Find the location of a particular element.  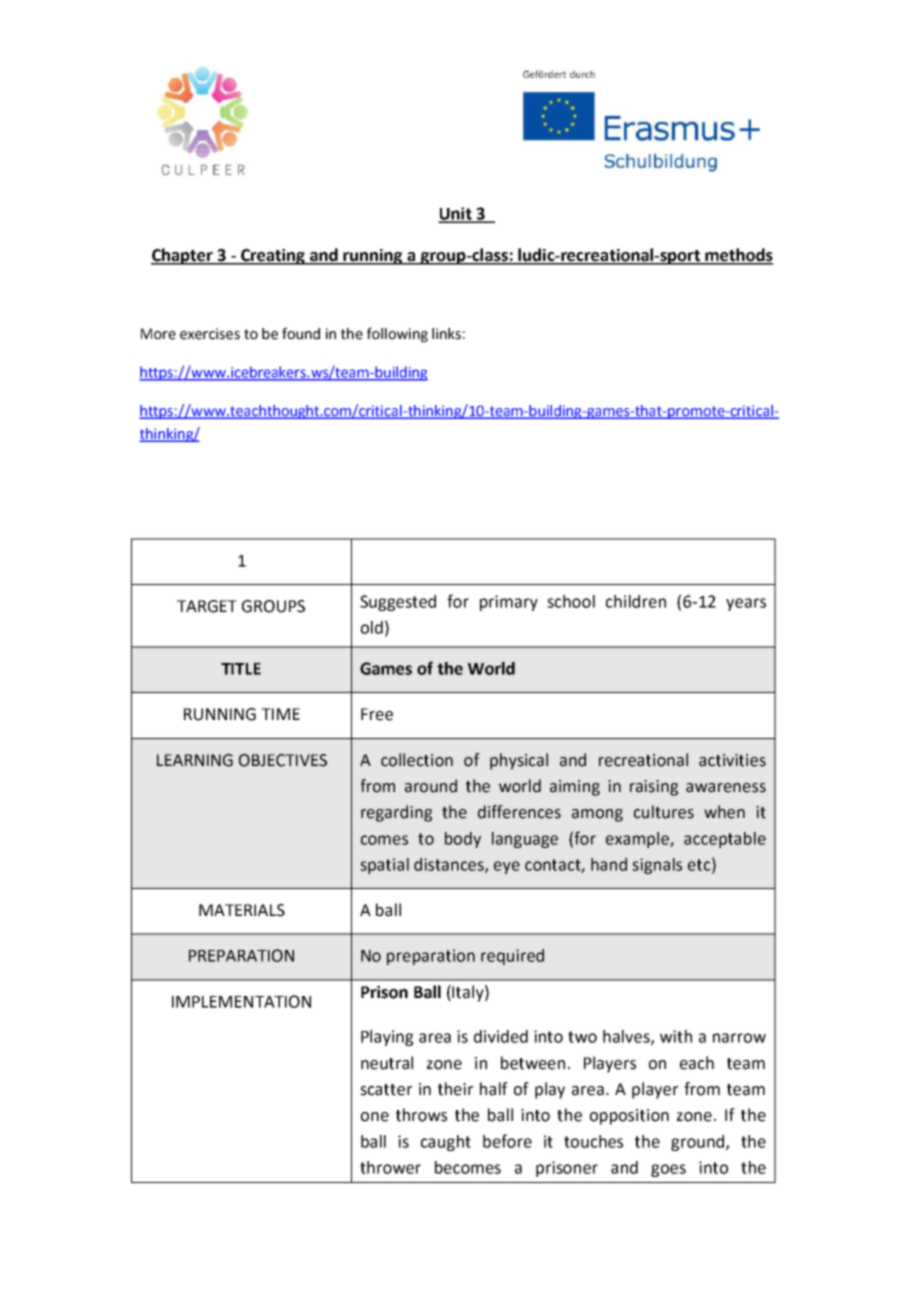

Creating is located at coordinates (273, 257).
